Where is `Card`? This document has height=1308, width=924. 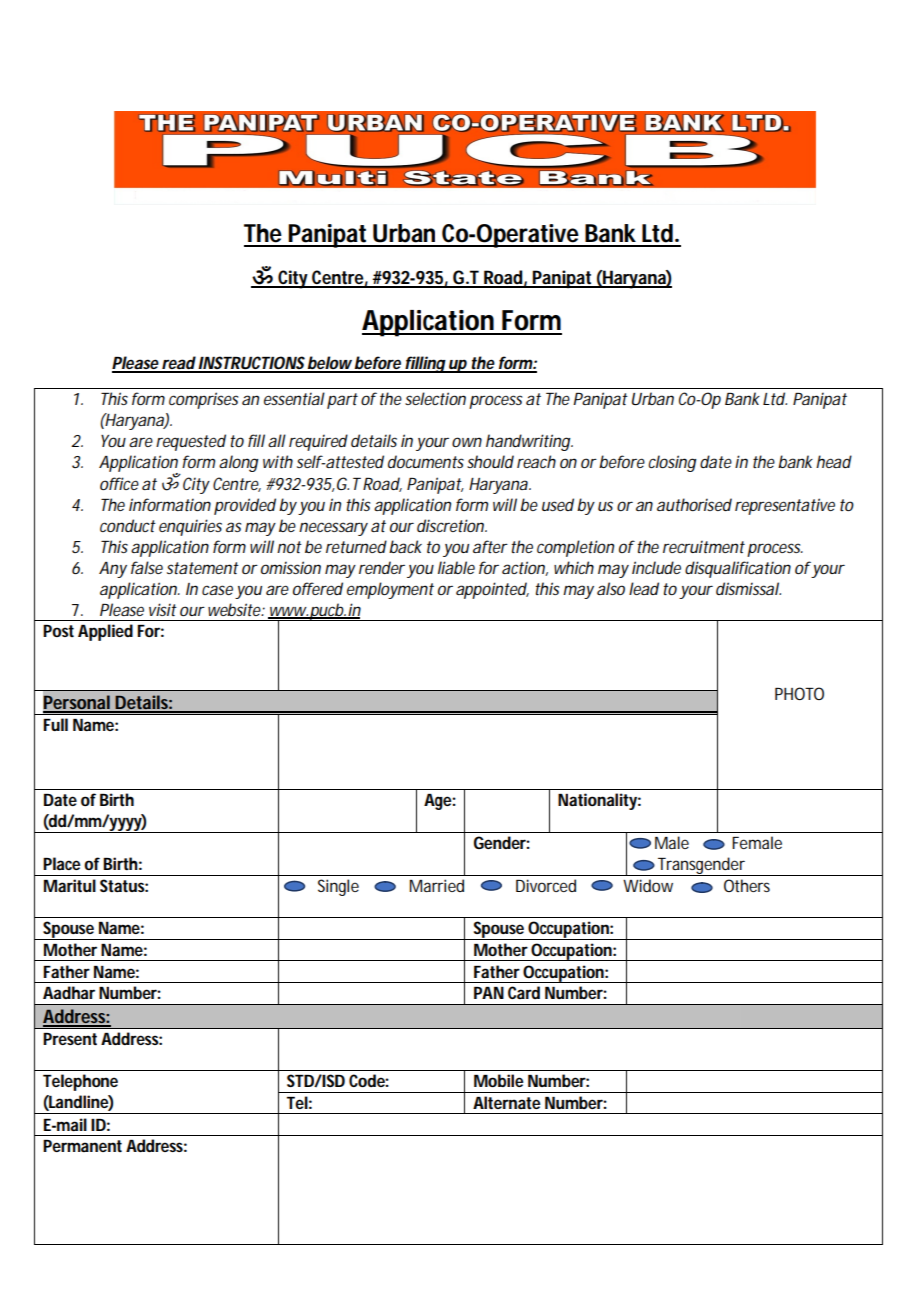 Card is located at coordinates (524, 992).
